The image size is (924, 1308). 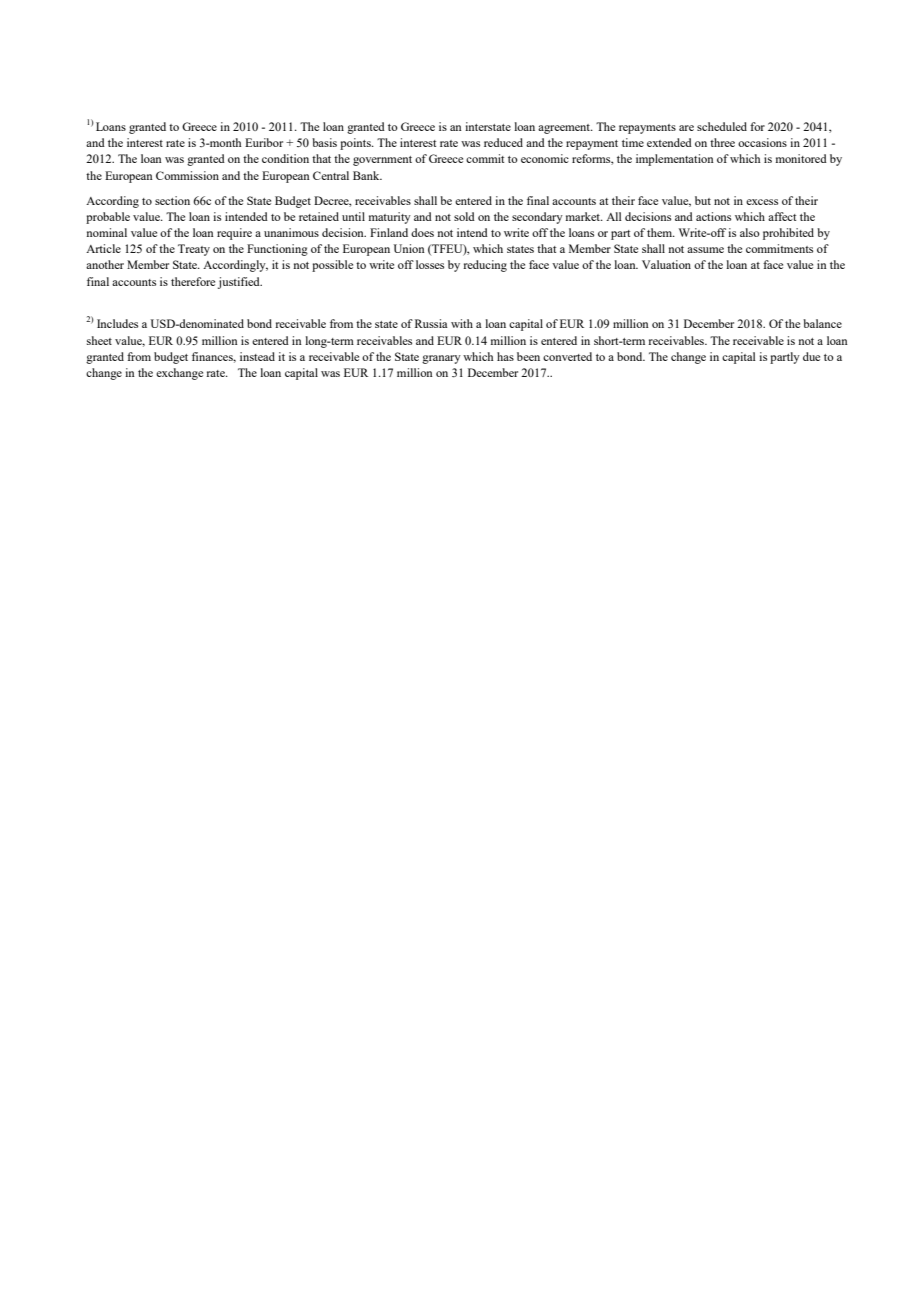 What do you see at coordinates (324, 142) in the document?
I see `basis` at bounding box center [324, 142].
